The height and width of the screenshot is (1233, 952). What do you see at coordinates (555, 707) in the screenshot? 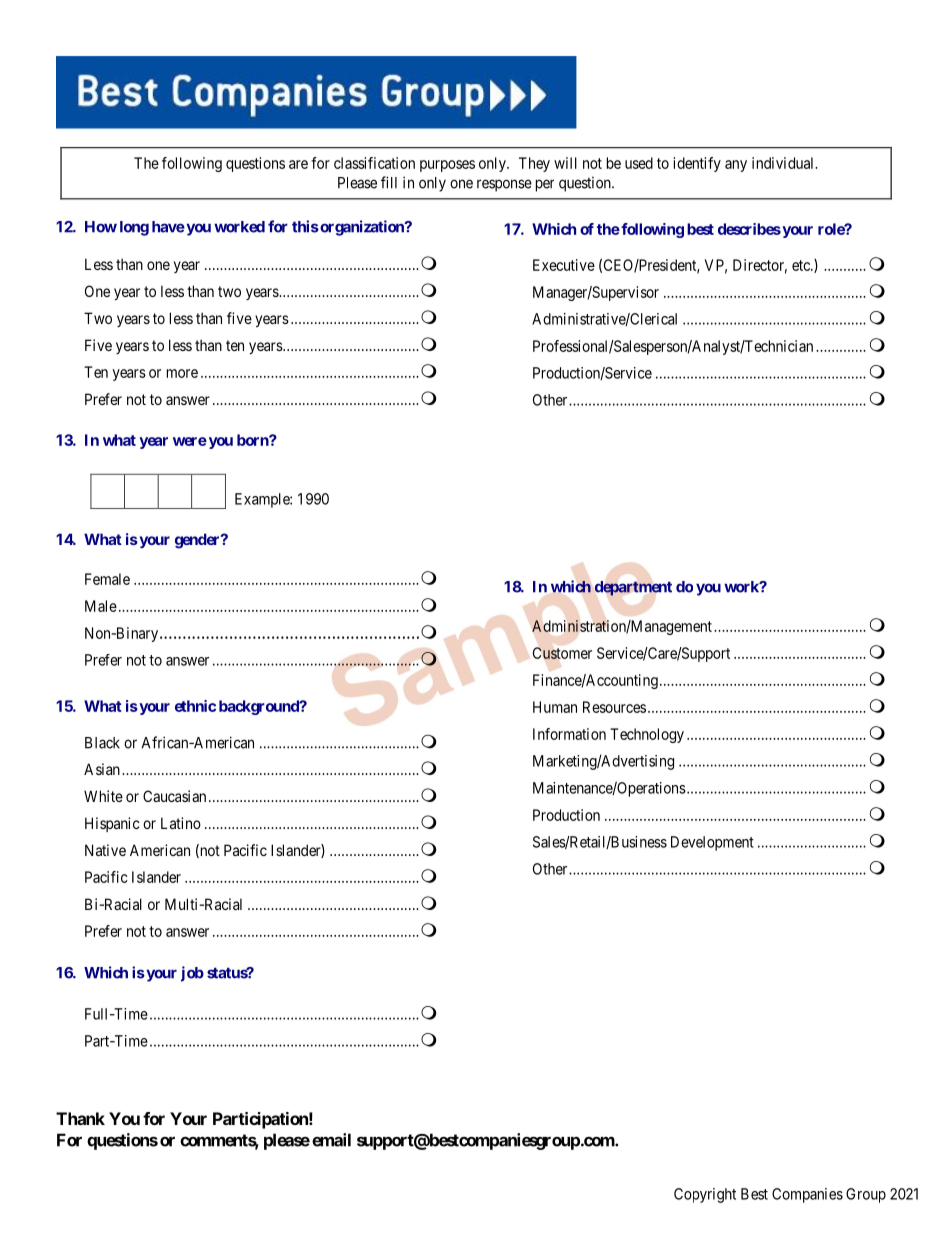
I see `Human` at bounding box center [555, 707].
